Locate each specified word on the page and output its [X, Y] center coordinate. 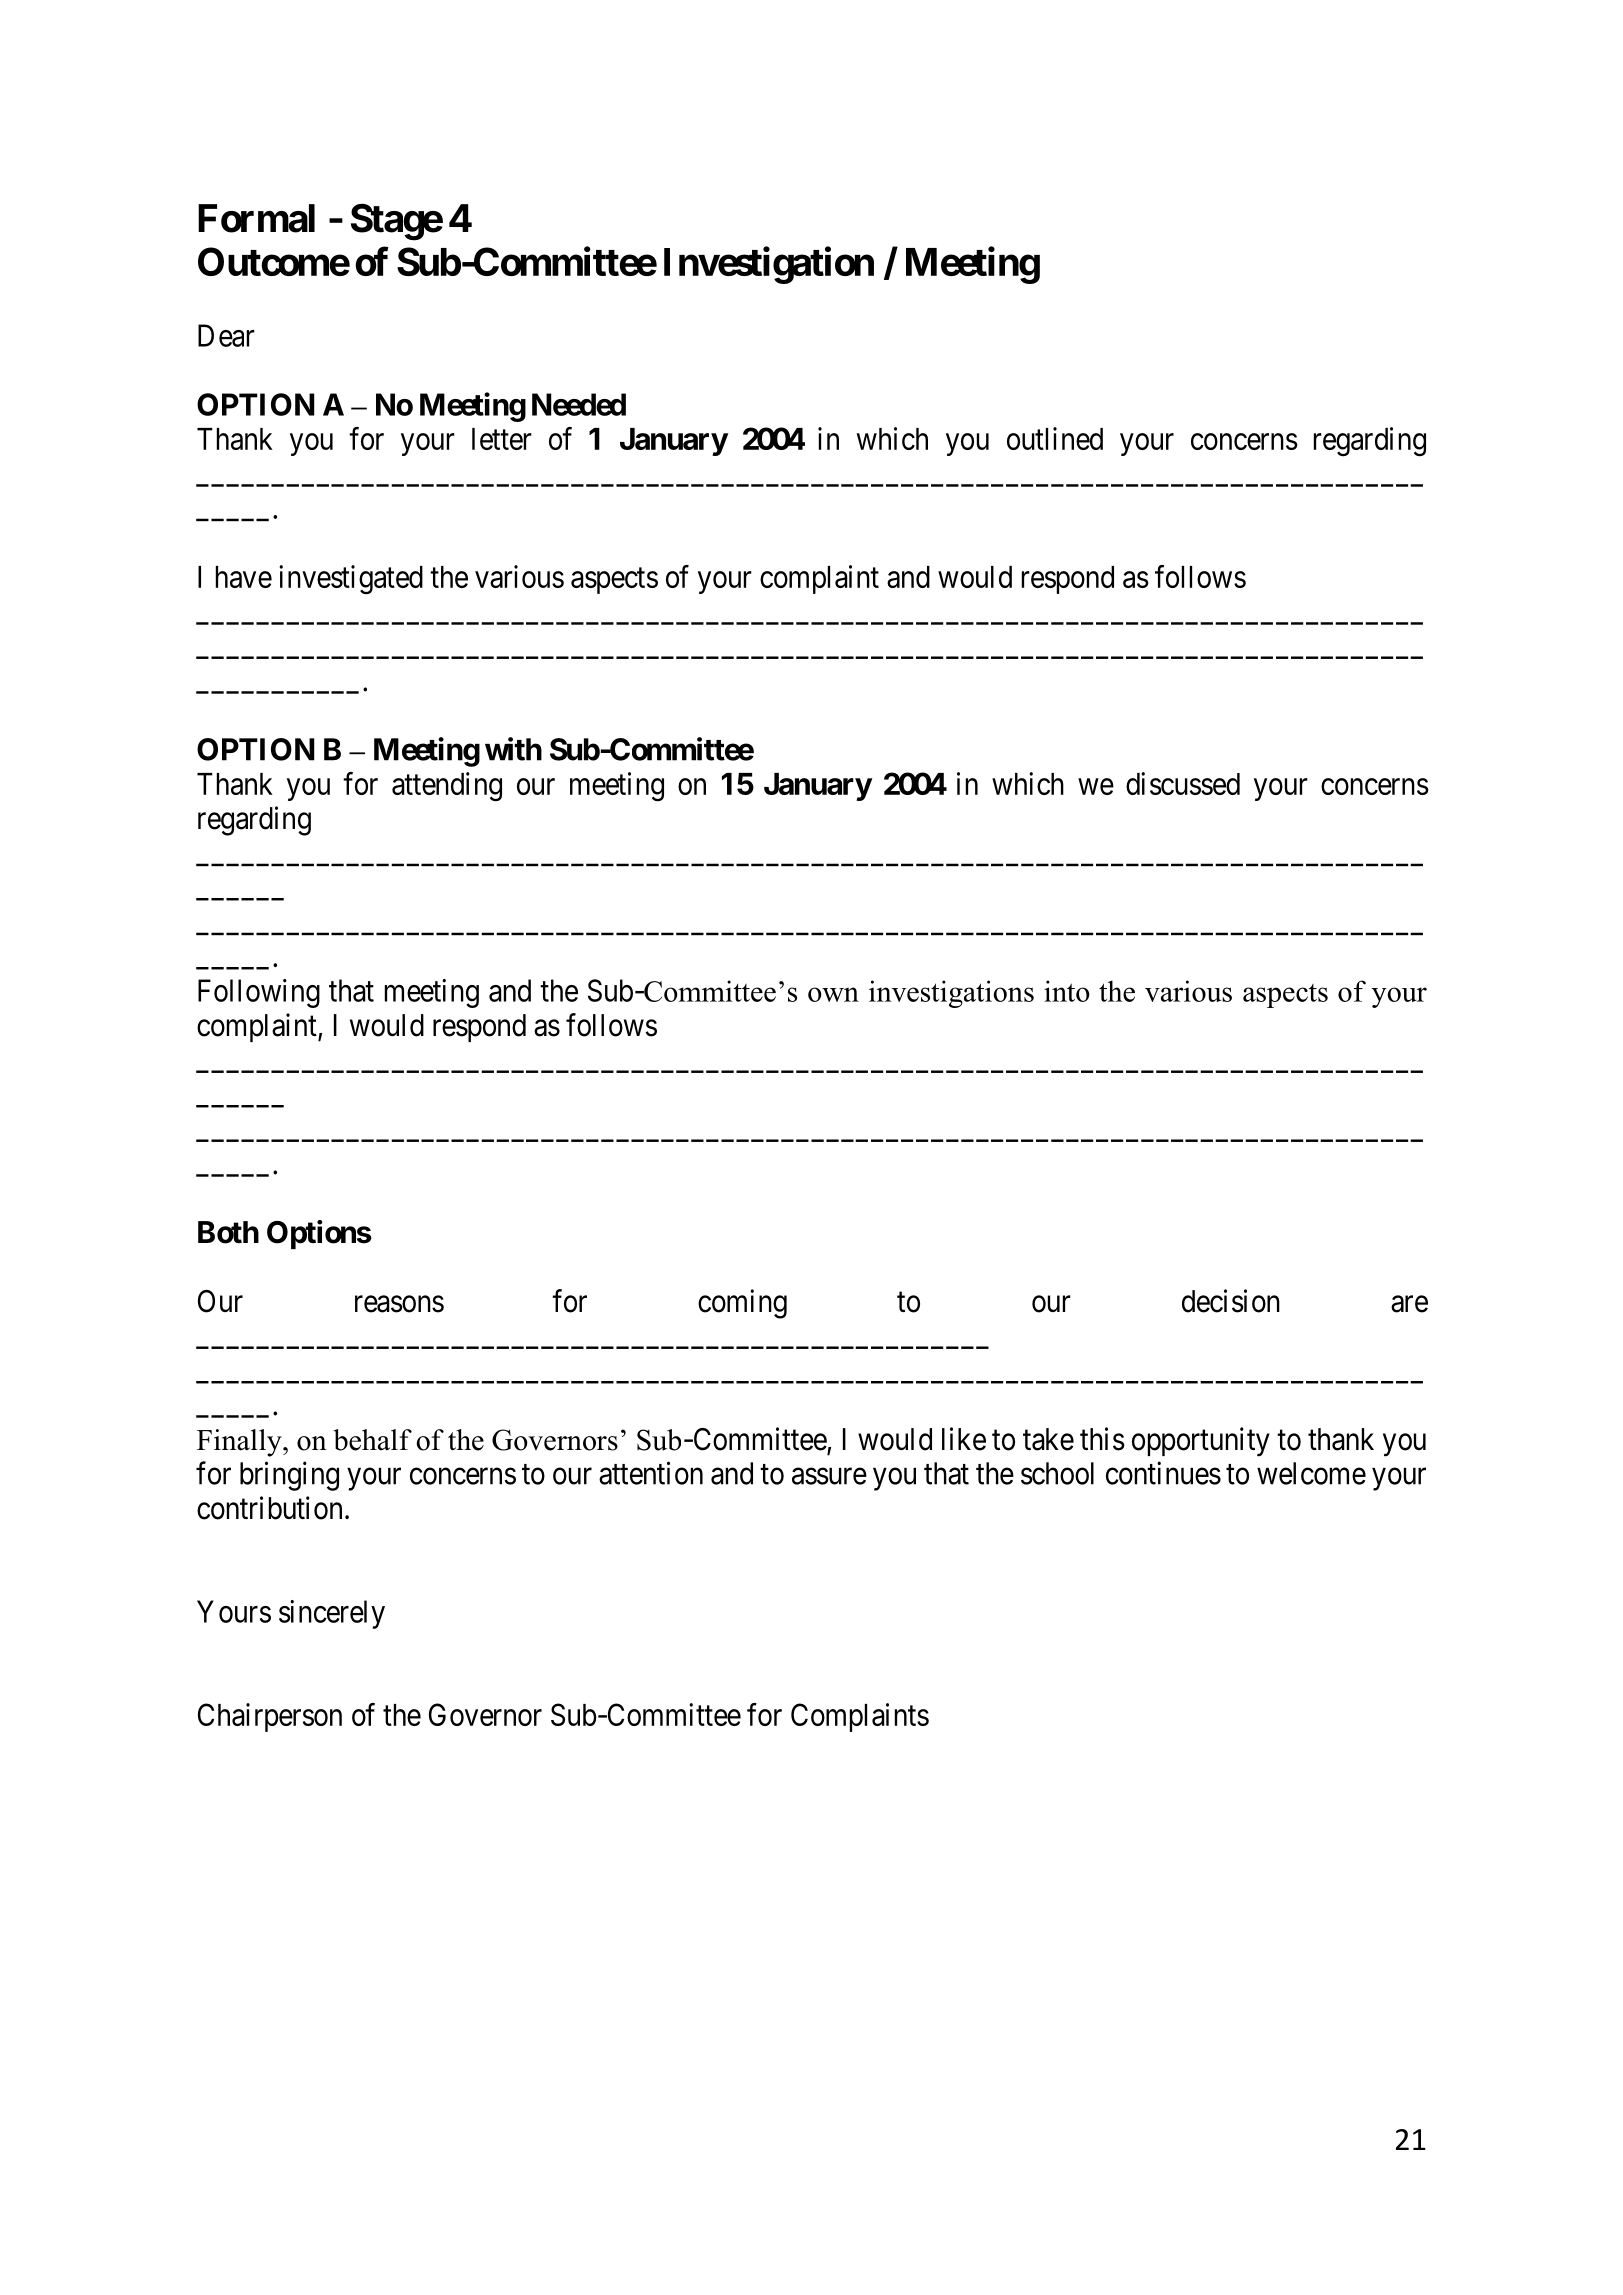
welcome [1311, 1473]
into [1067, 991]
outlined [1055, 438]
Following [259, 993]
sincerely [332, 1614]
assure [829, 1476]
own [833, 994]
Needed [579, 404]
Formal [256, 218]
